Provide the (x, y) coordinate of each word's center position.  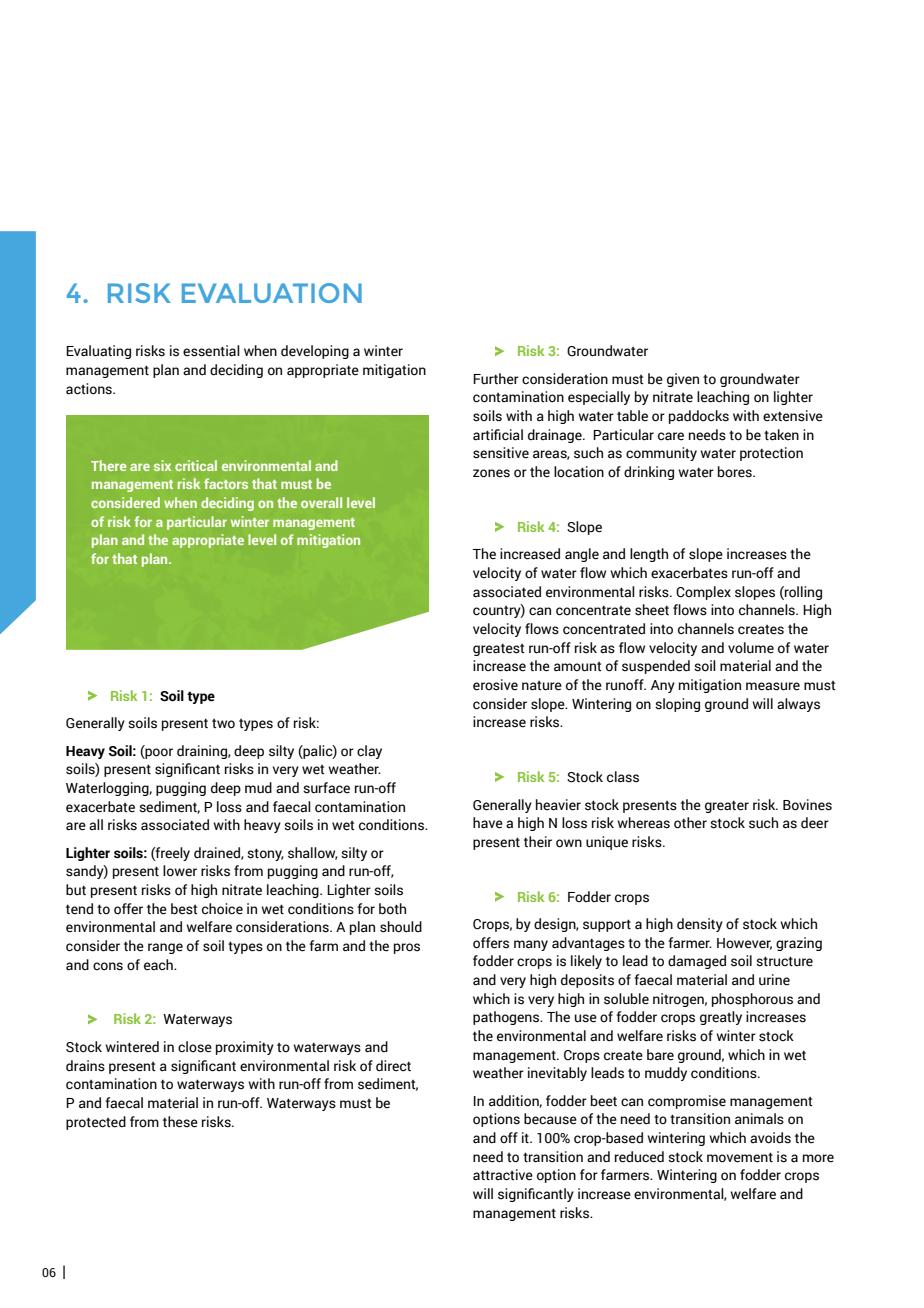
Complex (703, 593)
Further (496, 379)
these (180, 1122)
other (690, 823)
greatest (499, 649)
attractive (503, 1175)
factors (226, 483)
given (683, 380)
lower (180, 871)
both (392, 909)
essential (211, 351)
